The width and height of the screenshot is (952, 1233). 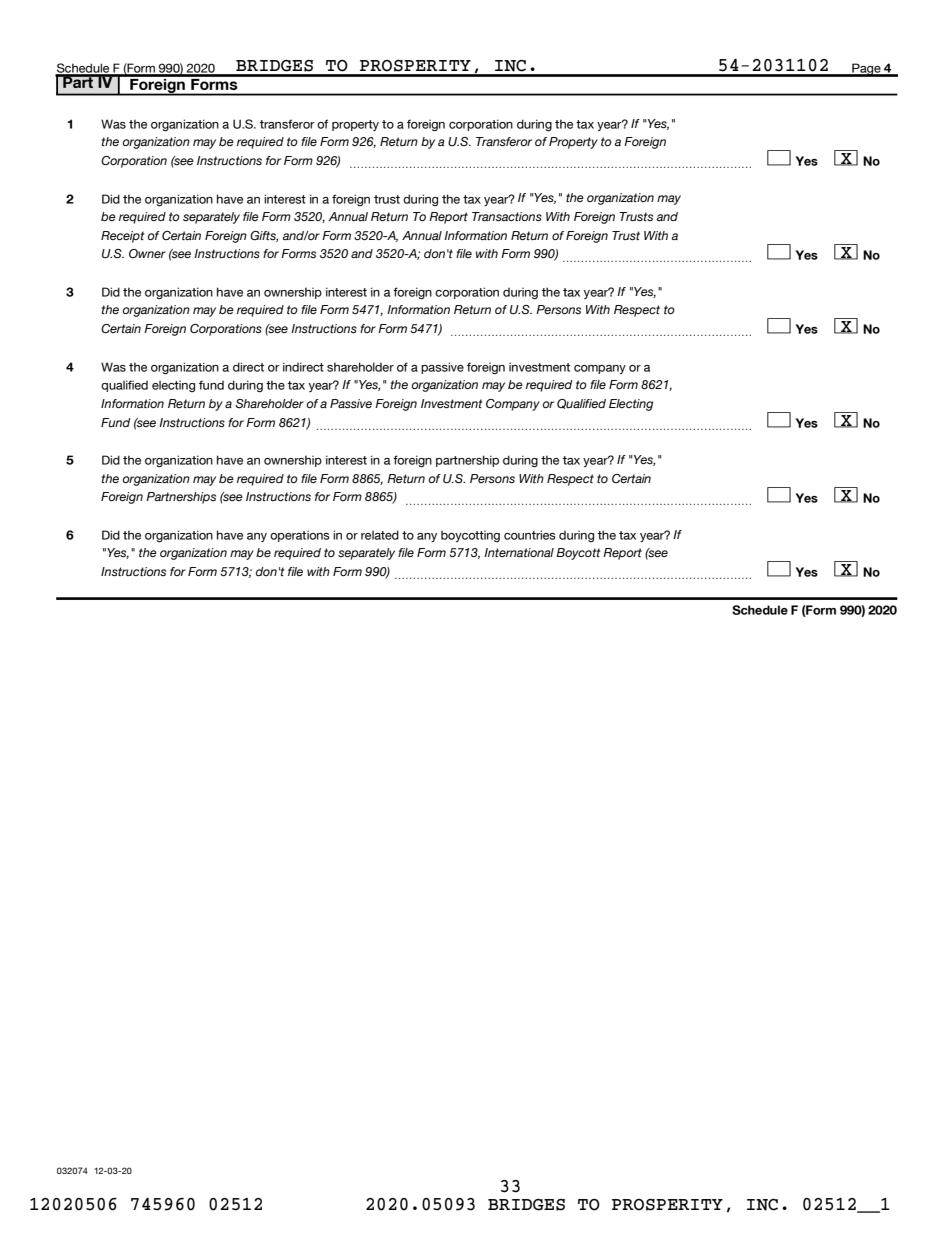 What do you see at coordinates (380, 535) in the screenshot?
I see `related` at bounding box center [380, 535].
